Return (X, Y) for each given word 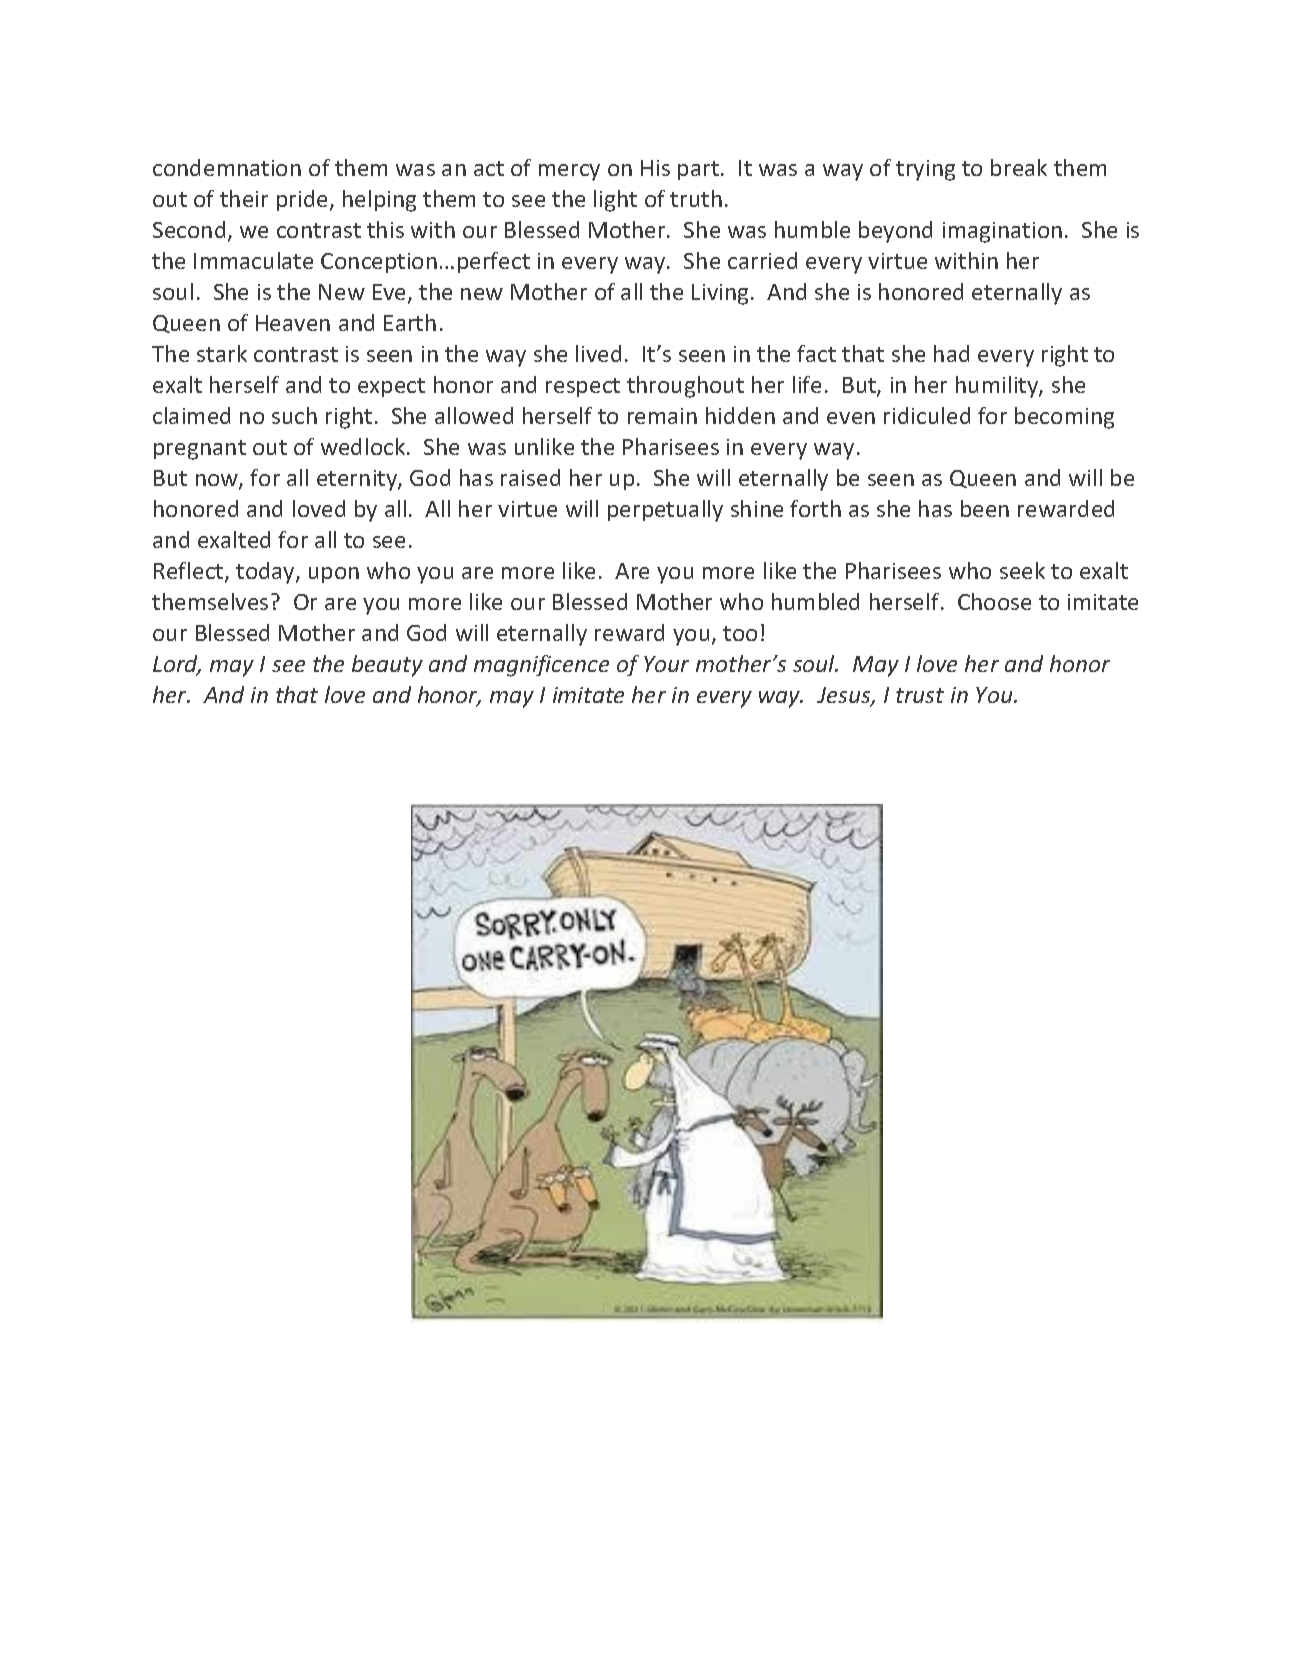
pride (304, 200)
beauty (387, 666)
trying (925, 170)
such (294, 415)
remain (662, 416)
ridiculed (927, 415)
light (615, 201)
